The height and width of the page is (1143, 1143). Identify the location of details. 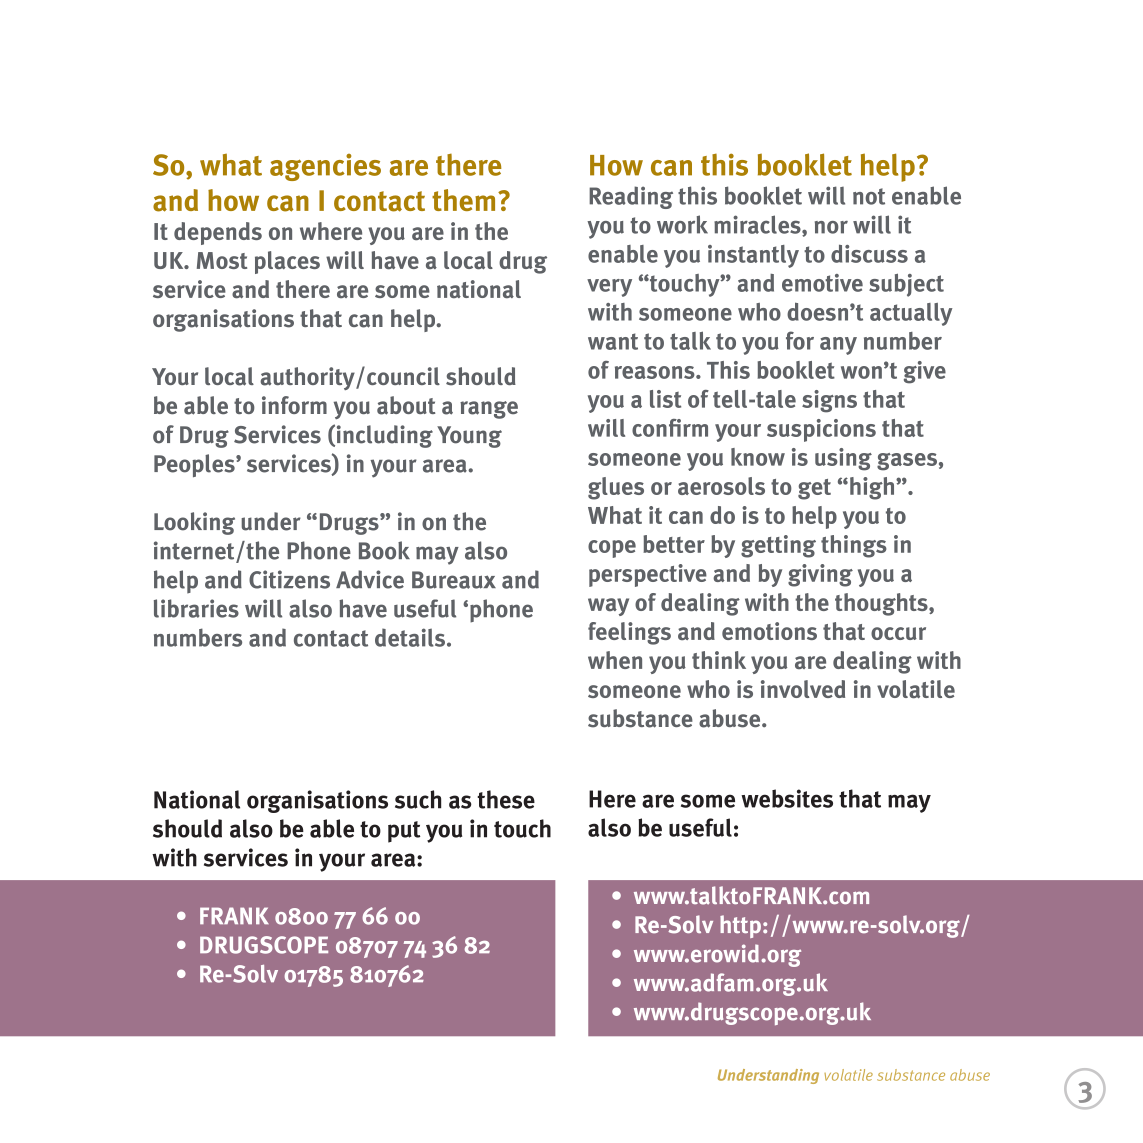
(410, 637).
